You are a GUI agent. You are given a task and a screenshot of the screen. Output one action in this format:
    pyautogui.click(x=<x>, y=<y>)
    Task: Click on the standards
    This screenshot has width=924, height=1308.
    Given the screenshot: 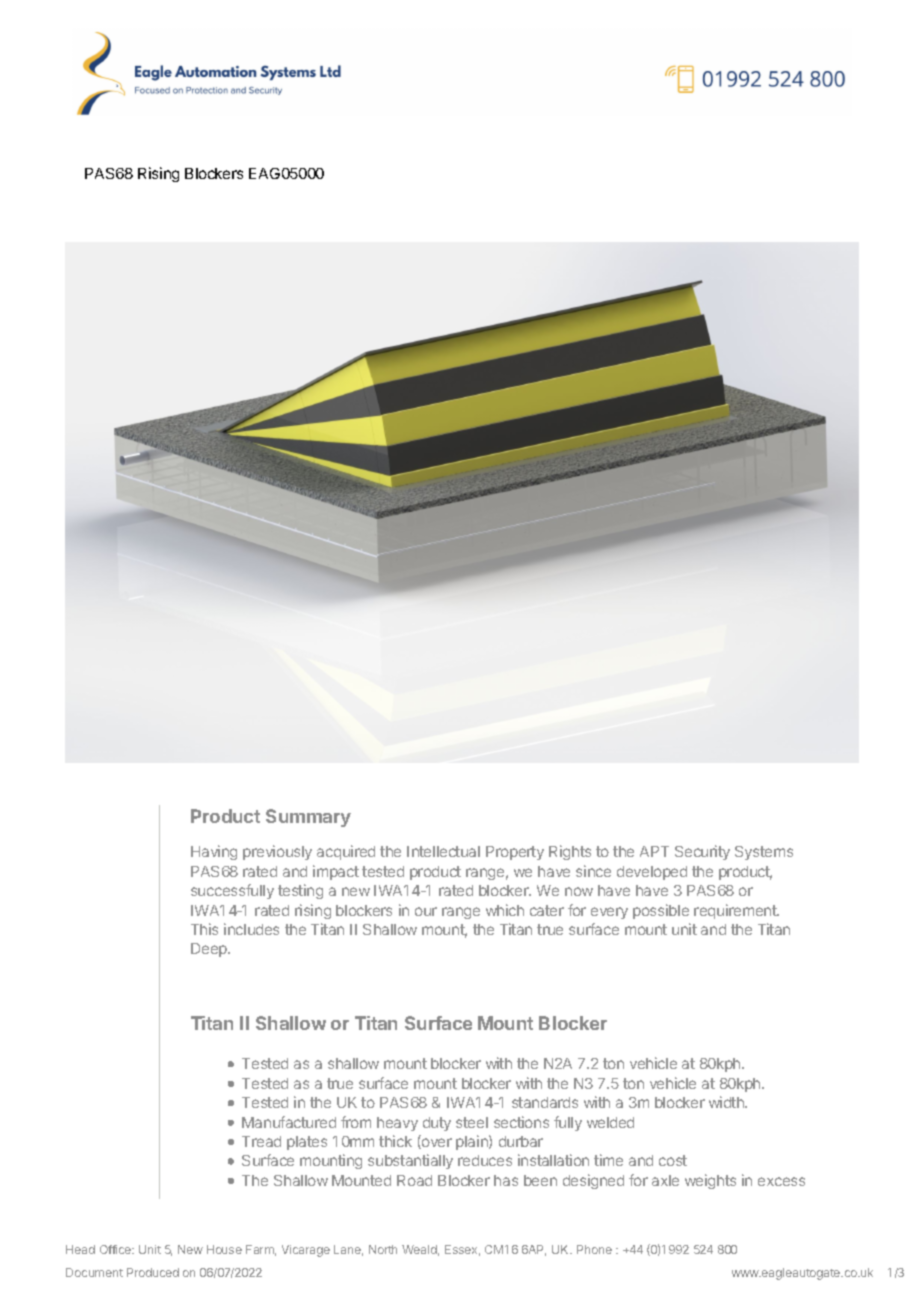 What is the action you would take?
    pyautogui.click(x=545, y=1102)
